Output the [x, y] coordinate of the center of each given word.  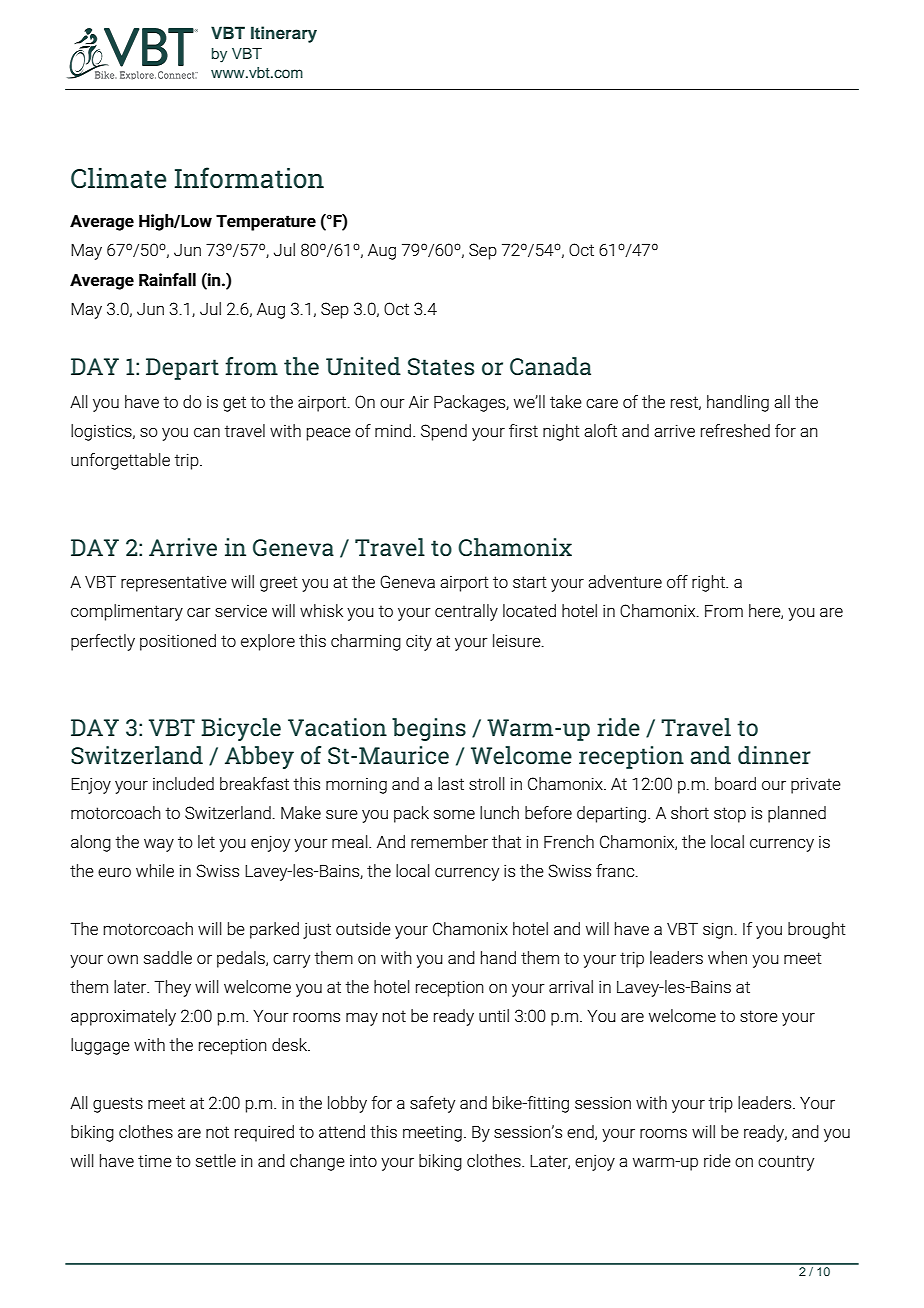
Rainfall [167, 279]
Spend [444, 432]
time [155, 1161]
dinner [774, 755]
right [709, 583]
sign [718, 930]
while [155, 870]
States [441, 367]
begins [429, 729]
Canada [550, 366]
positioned [178, 642]
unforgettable [120, 461]
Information [249, 178]
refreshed [735, 430]
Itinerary [284, 34]
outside [363, 928]
